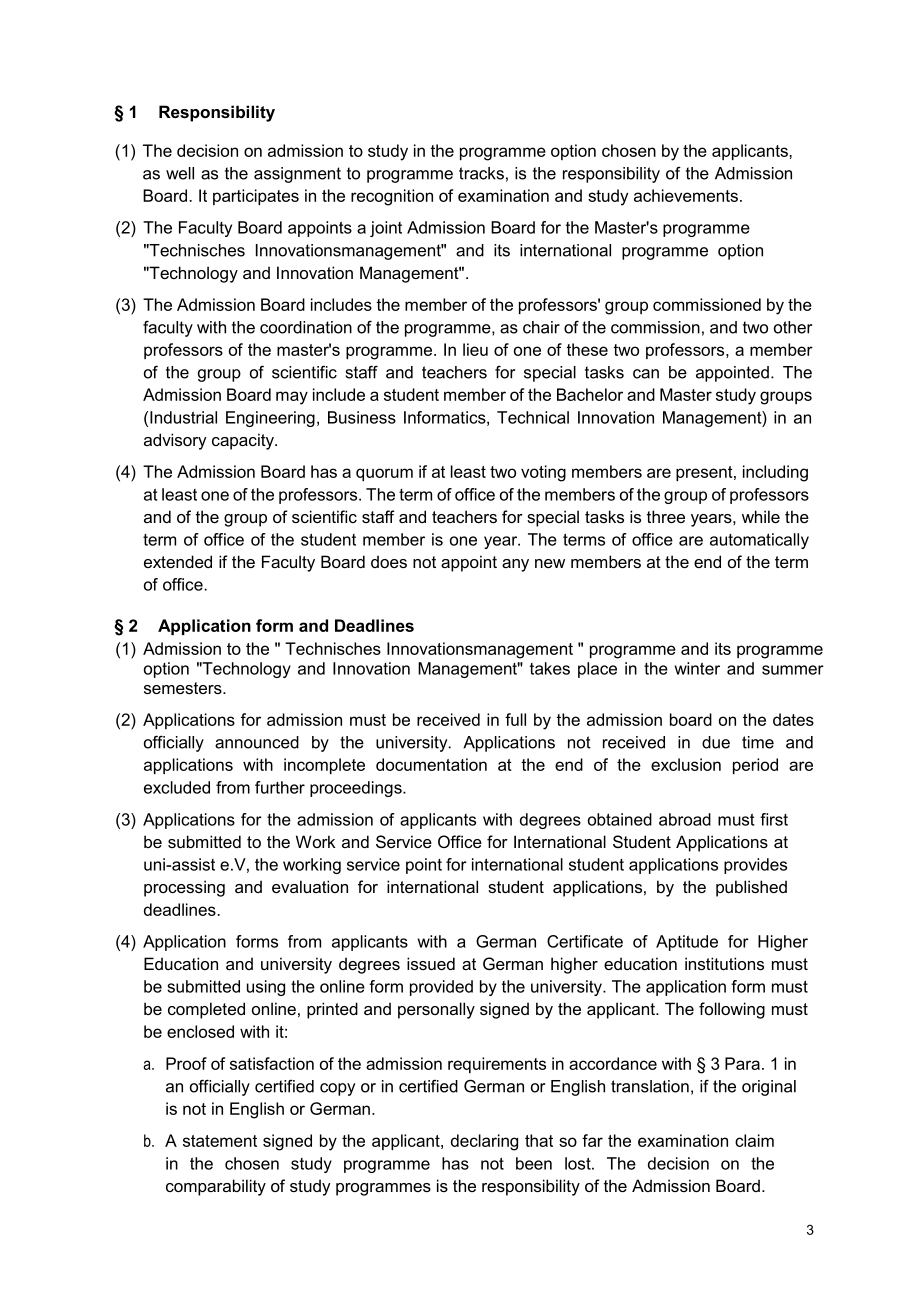 Image resolution: width=924 pixels, height=1307 pixels. What do you see at coordinates (270, 419) in the screenshot?
I see `Engineering` at bounding box center [270, 419].
